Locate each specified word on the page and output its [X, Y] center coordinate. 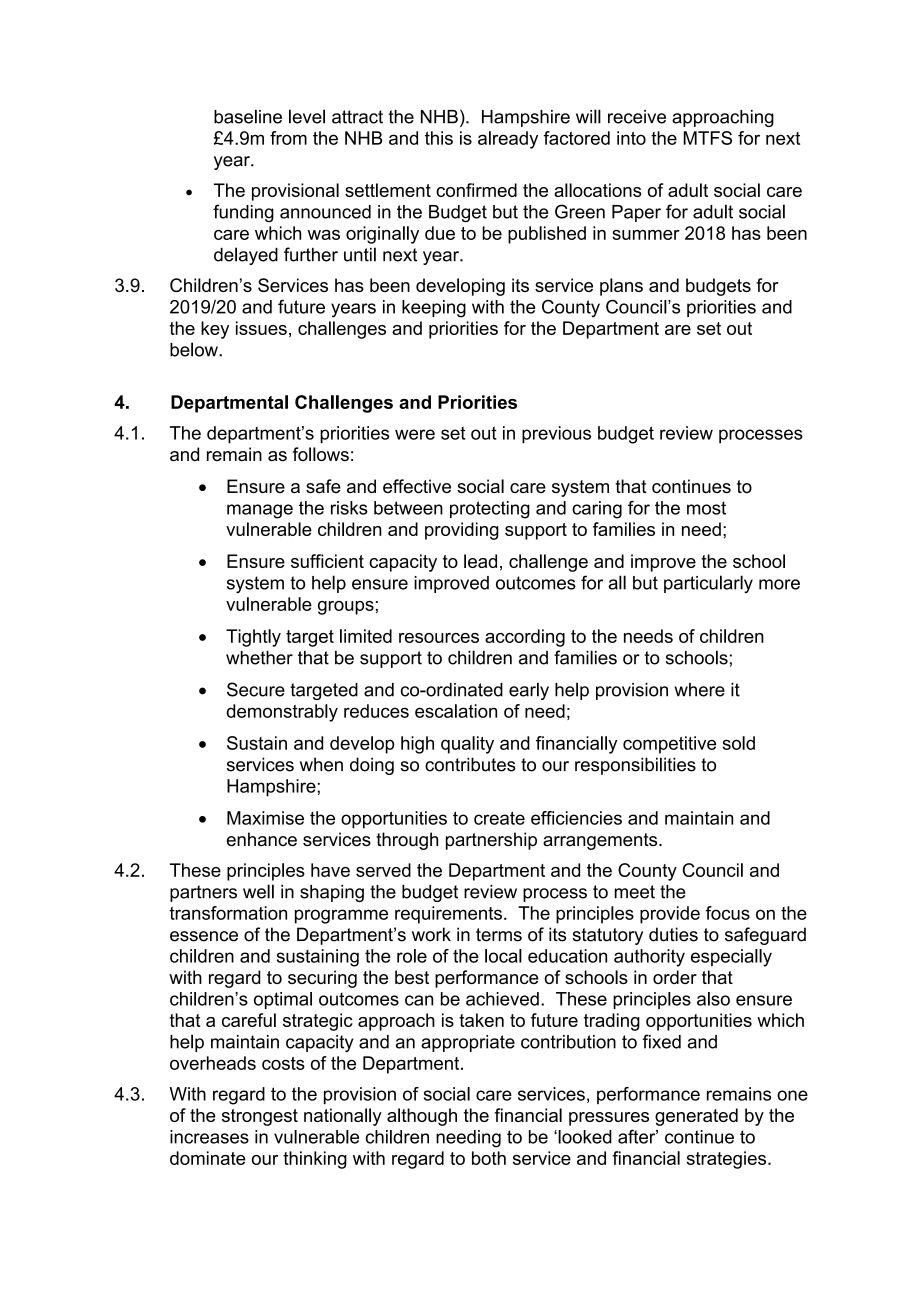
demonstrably [282, 713]
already [508, 140]
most [706, 508]
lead [480, 561]
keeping [434, 309]
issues [261, 328]
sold [739, 743]
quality [467, 745]
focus [728, 913]
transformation [228, 913]
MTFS [707, 138]
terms [499, 935]
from [288, 138]
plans [621, 287]
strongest [260, 1117]
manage [260, 511]
